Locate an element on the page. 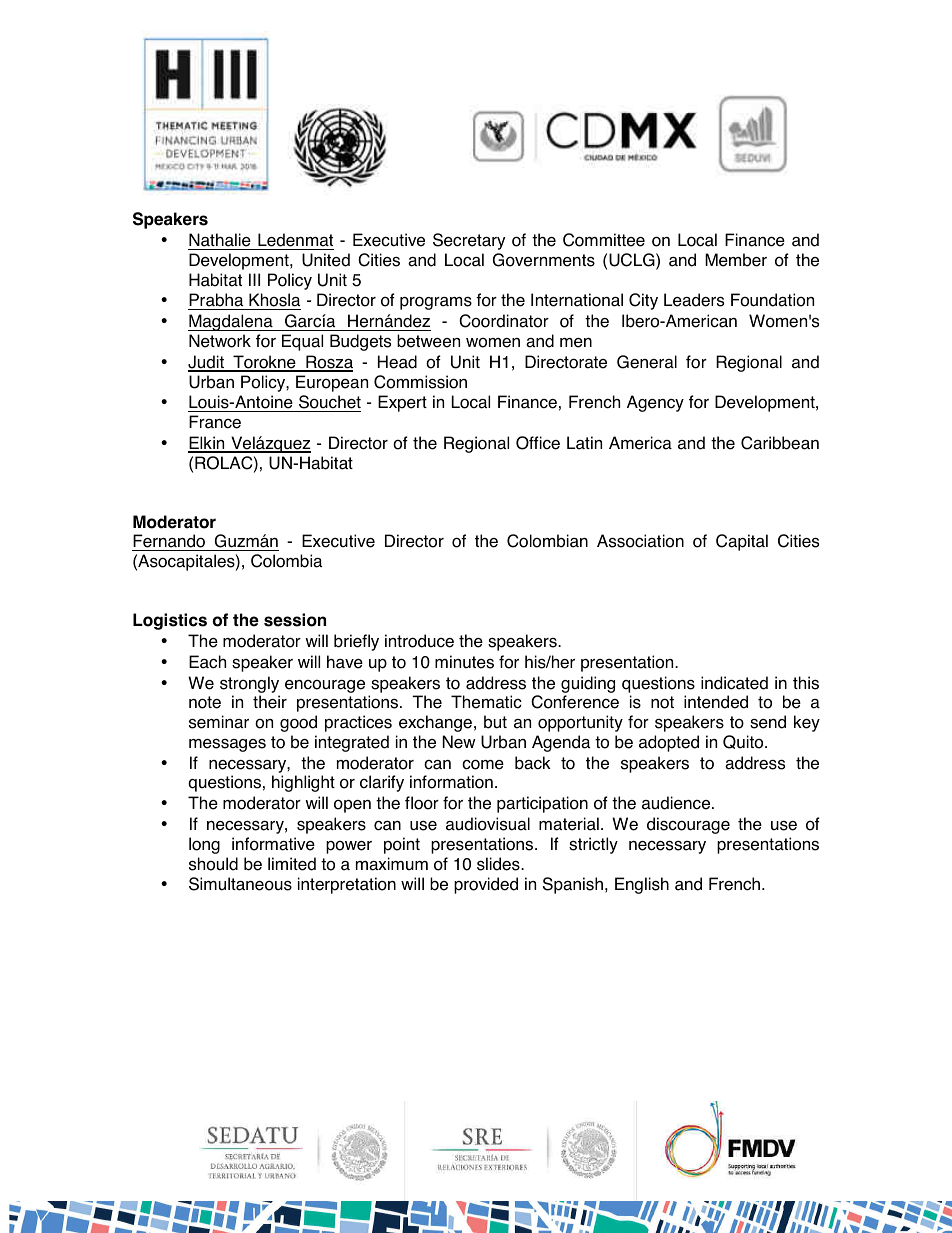  but is located at coordinates (495, 722).
